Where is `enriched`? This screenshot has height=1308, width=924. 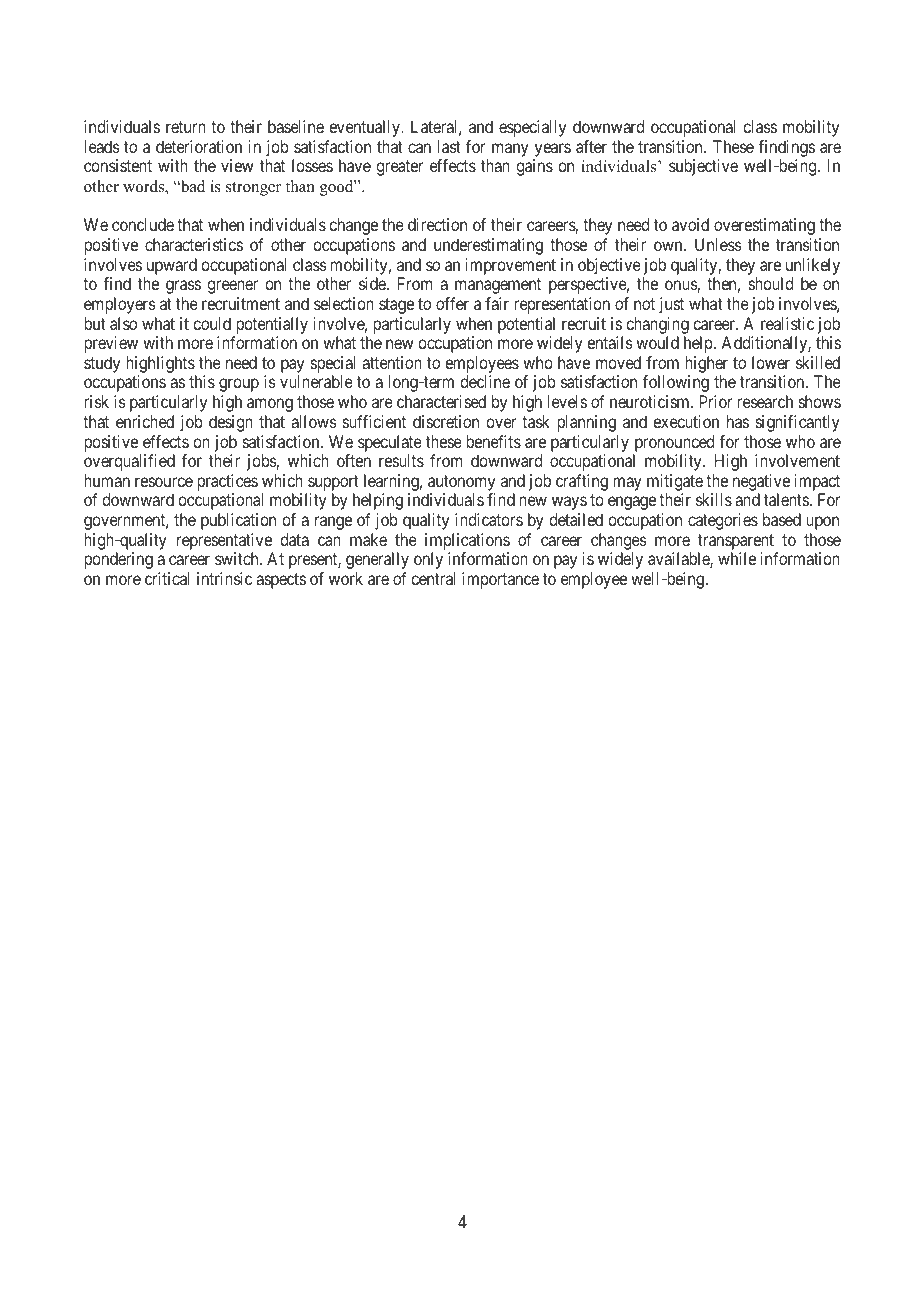 enriched is located at coordinates (145, 421).
